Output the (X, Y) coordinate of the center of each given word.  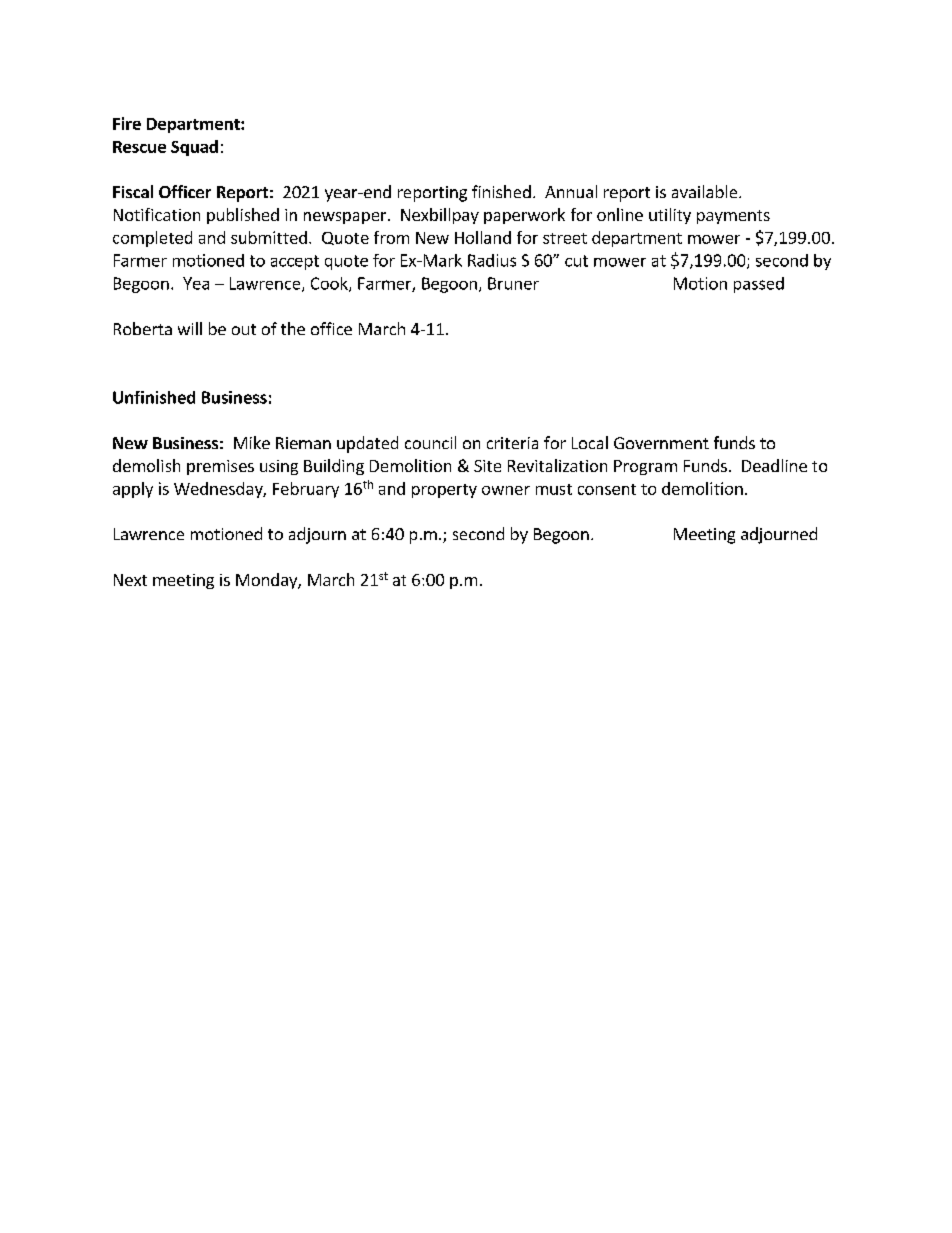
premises (220, 467)
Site (487, 466)
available (706, 191)
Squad (194, 148)
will (190, 328)
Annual (571, 191)
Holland (483, 237)
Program (645, 467)
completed (152, 239)
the (293, 328)
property (444, 491)
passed (759, 285)
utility (670, 216)
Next (130, 580)
